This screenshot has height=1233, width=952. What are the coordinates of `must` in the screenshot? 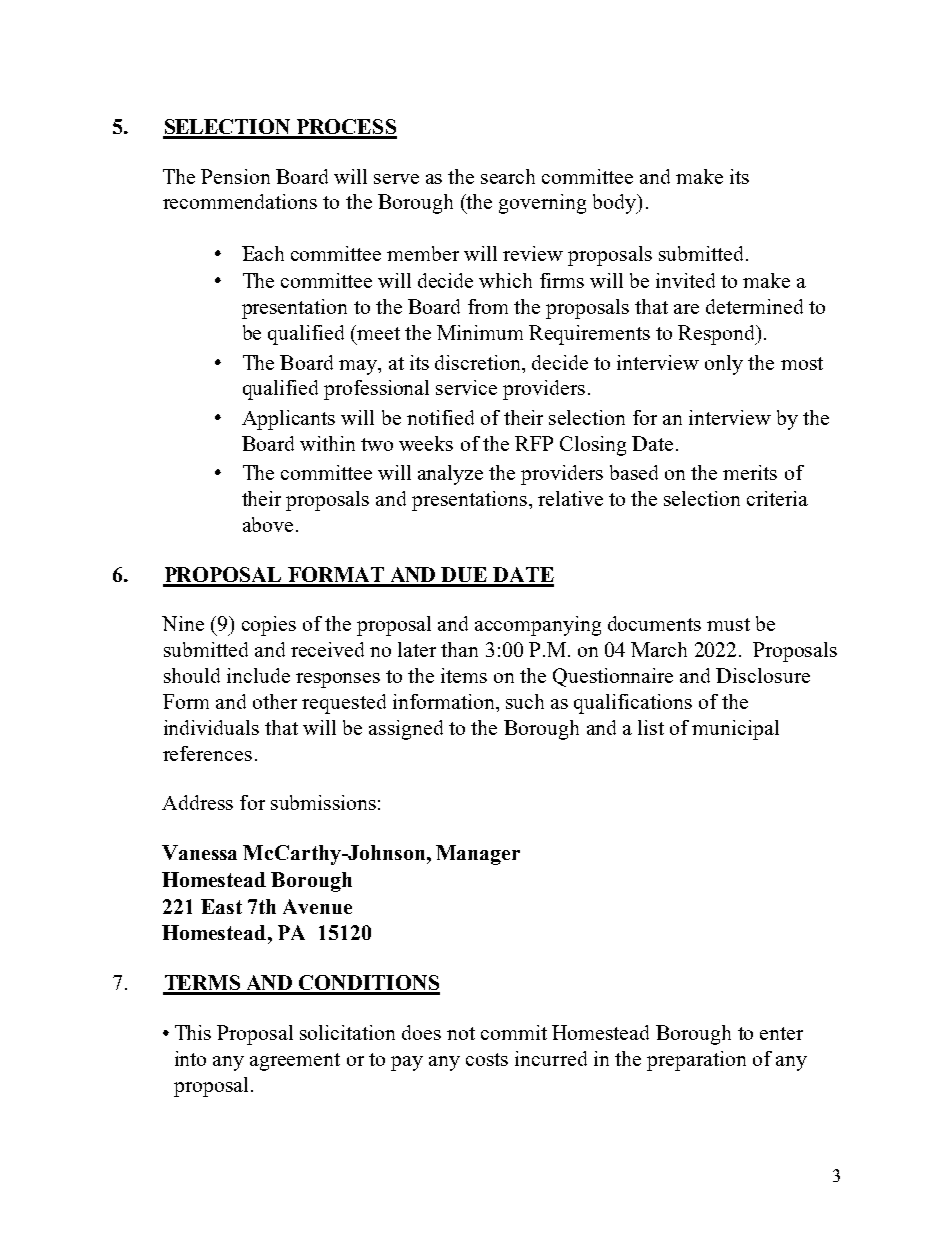 It's located at (728, 624).
